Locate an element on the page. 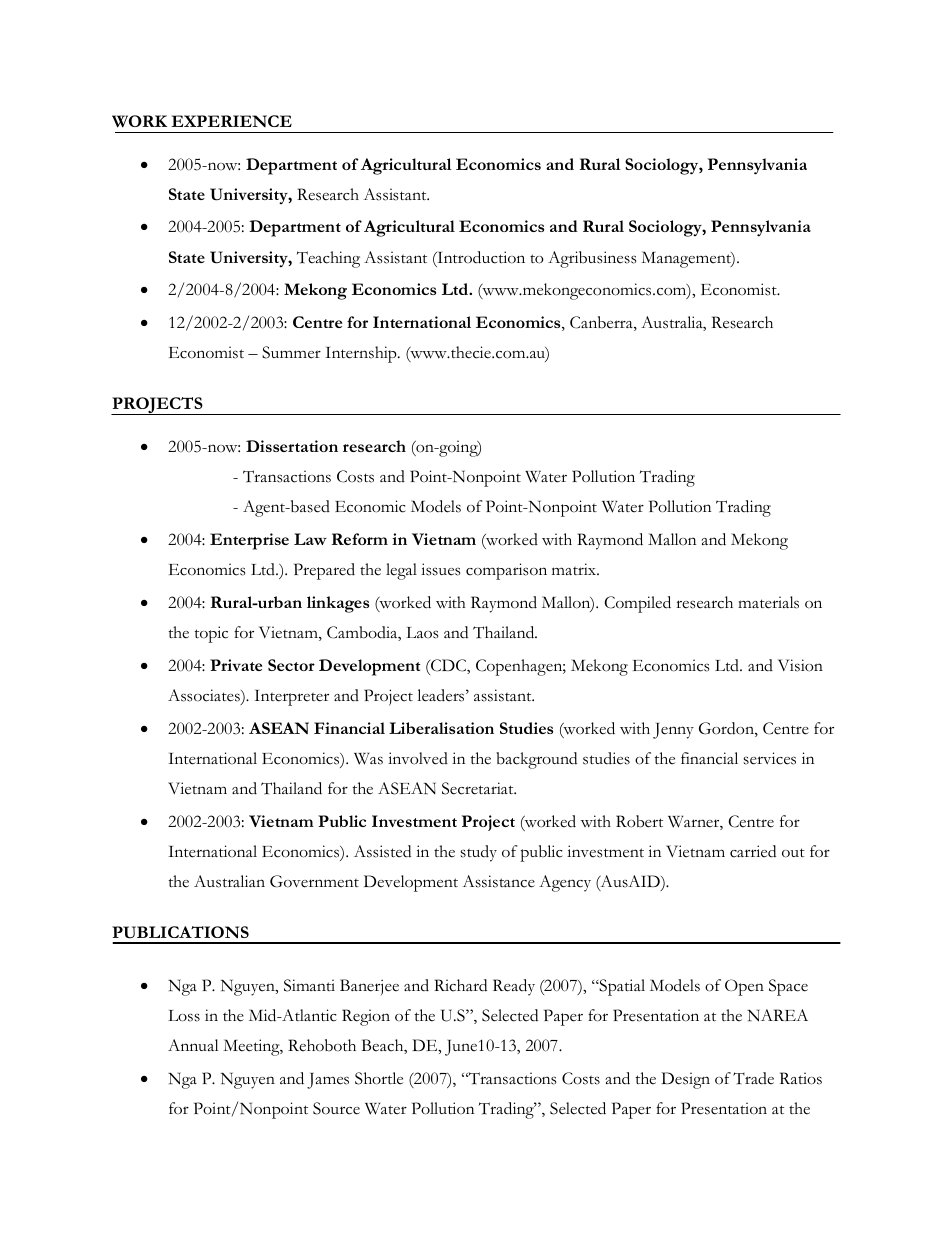  Dissertation is located at coordinates (292, 446).
